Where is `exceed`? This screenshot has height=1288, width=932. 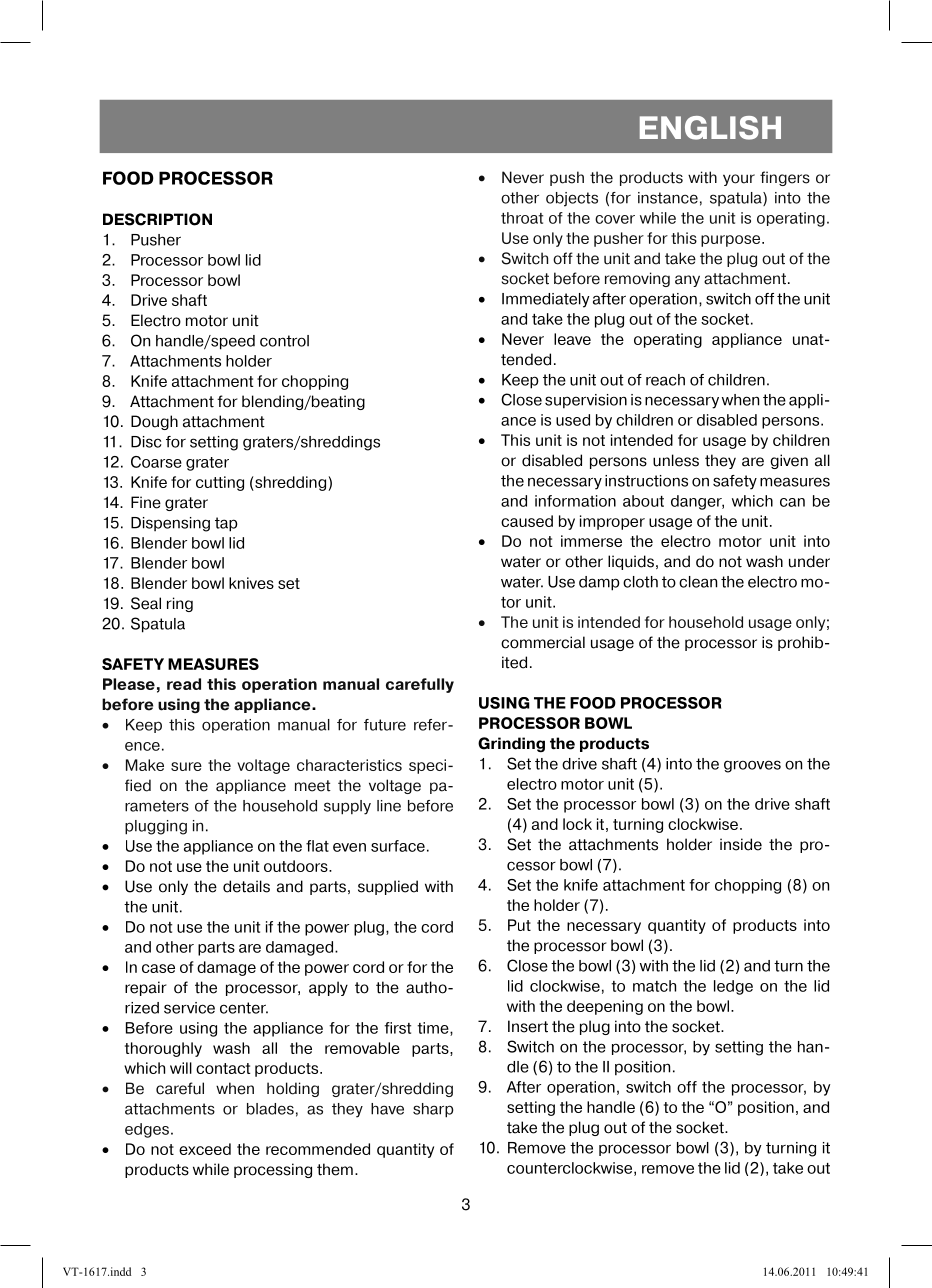 exceed is located at coordinates (205, 1149).
